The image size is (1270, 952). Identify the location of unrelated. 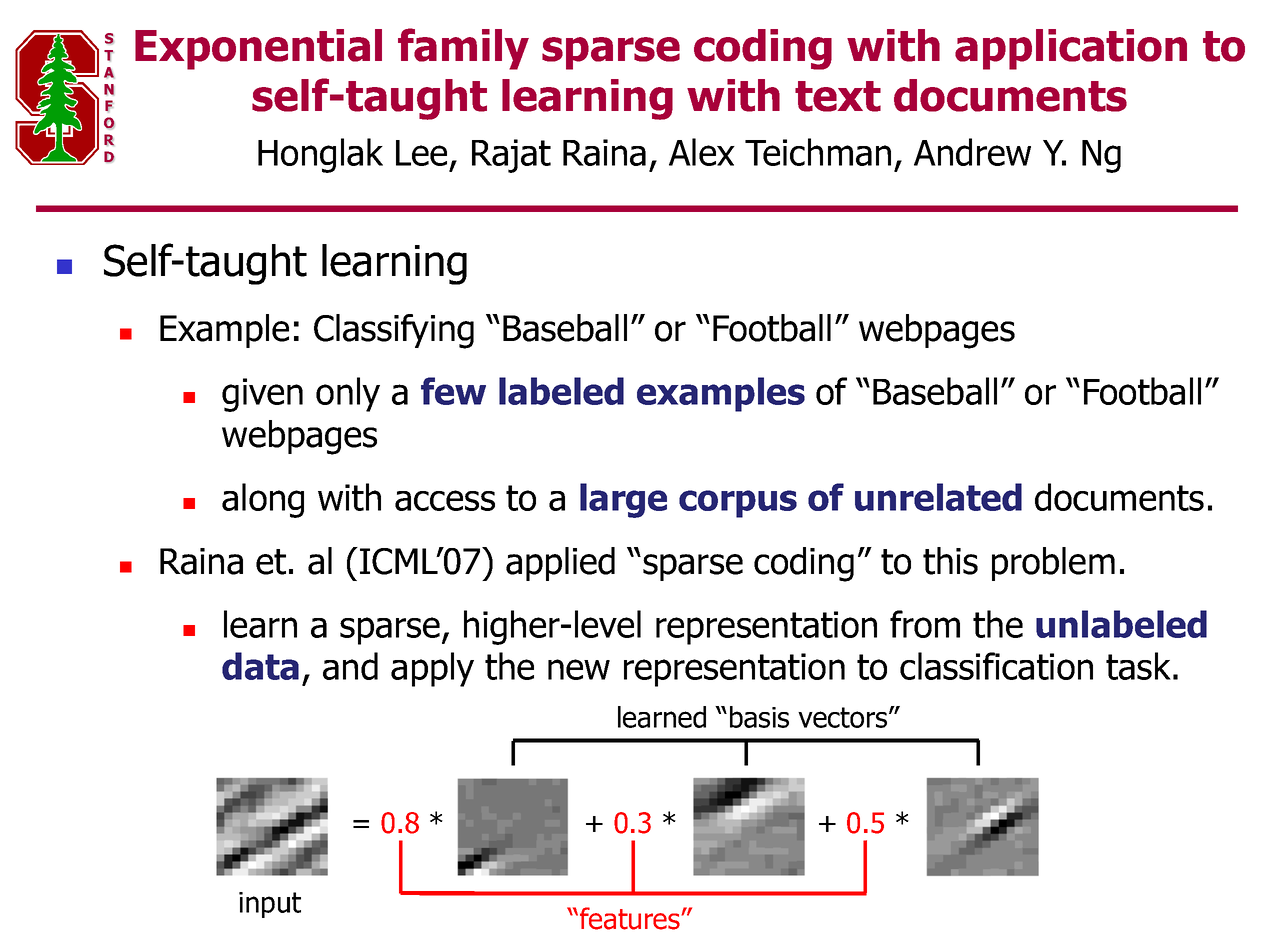
(938, 497).
